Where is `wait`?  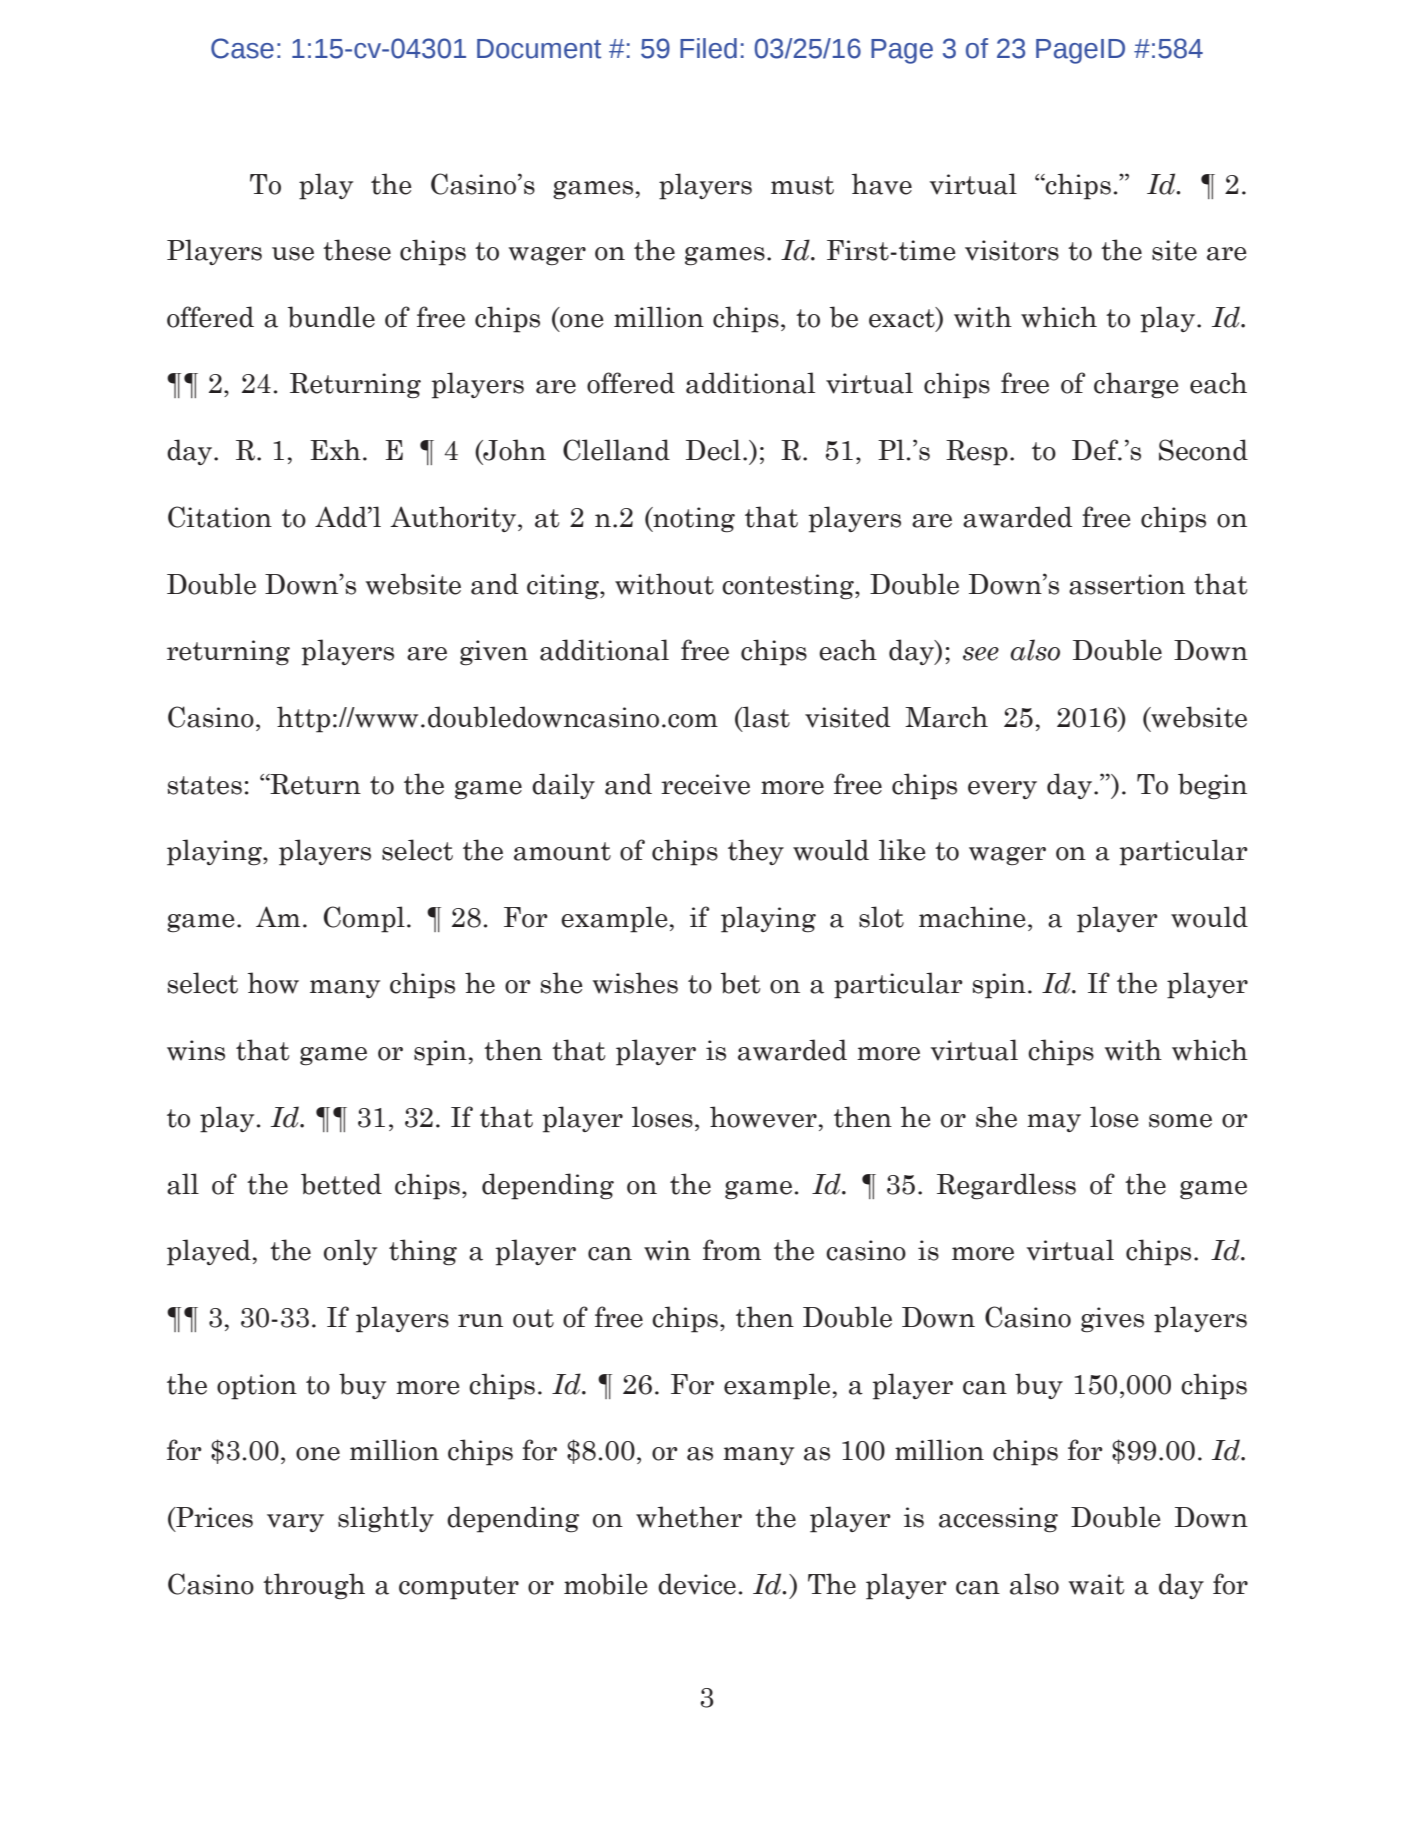 wait is located at coordinates (1096, 1584).
